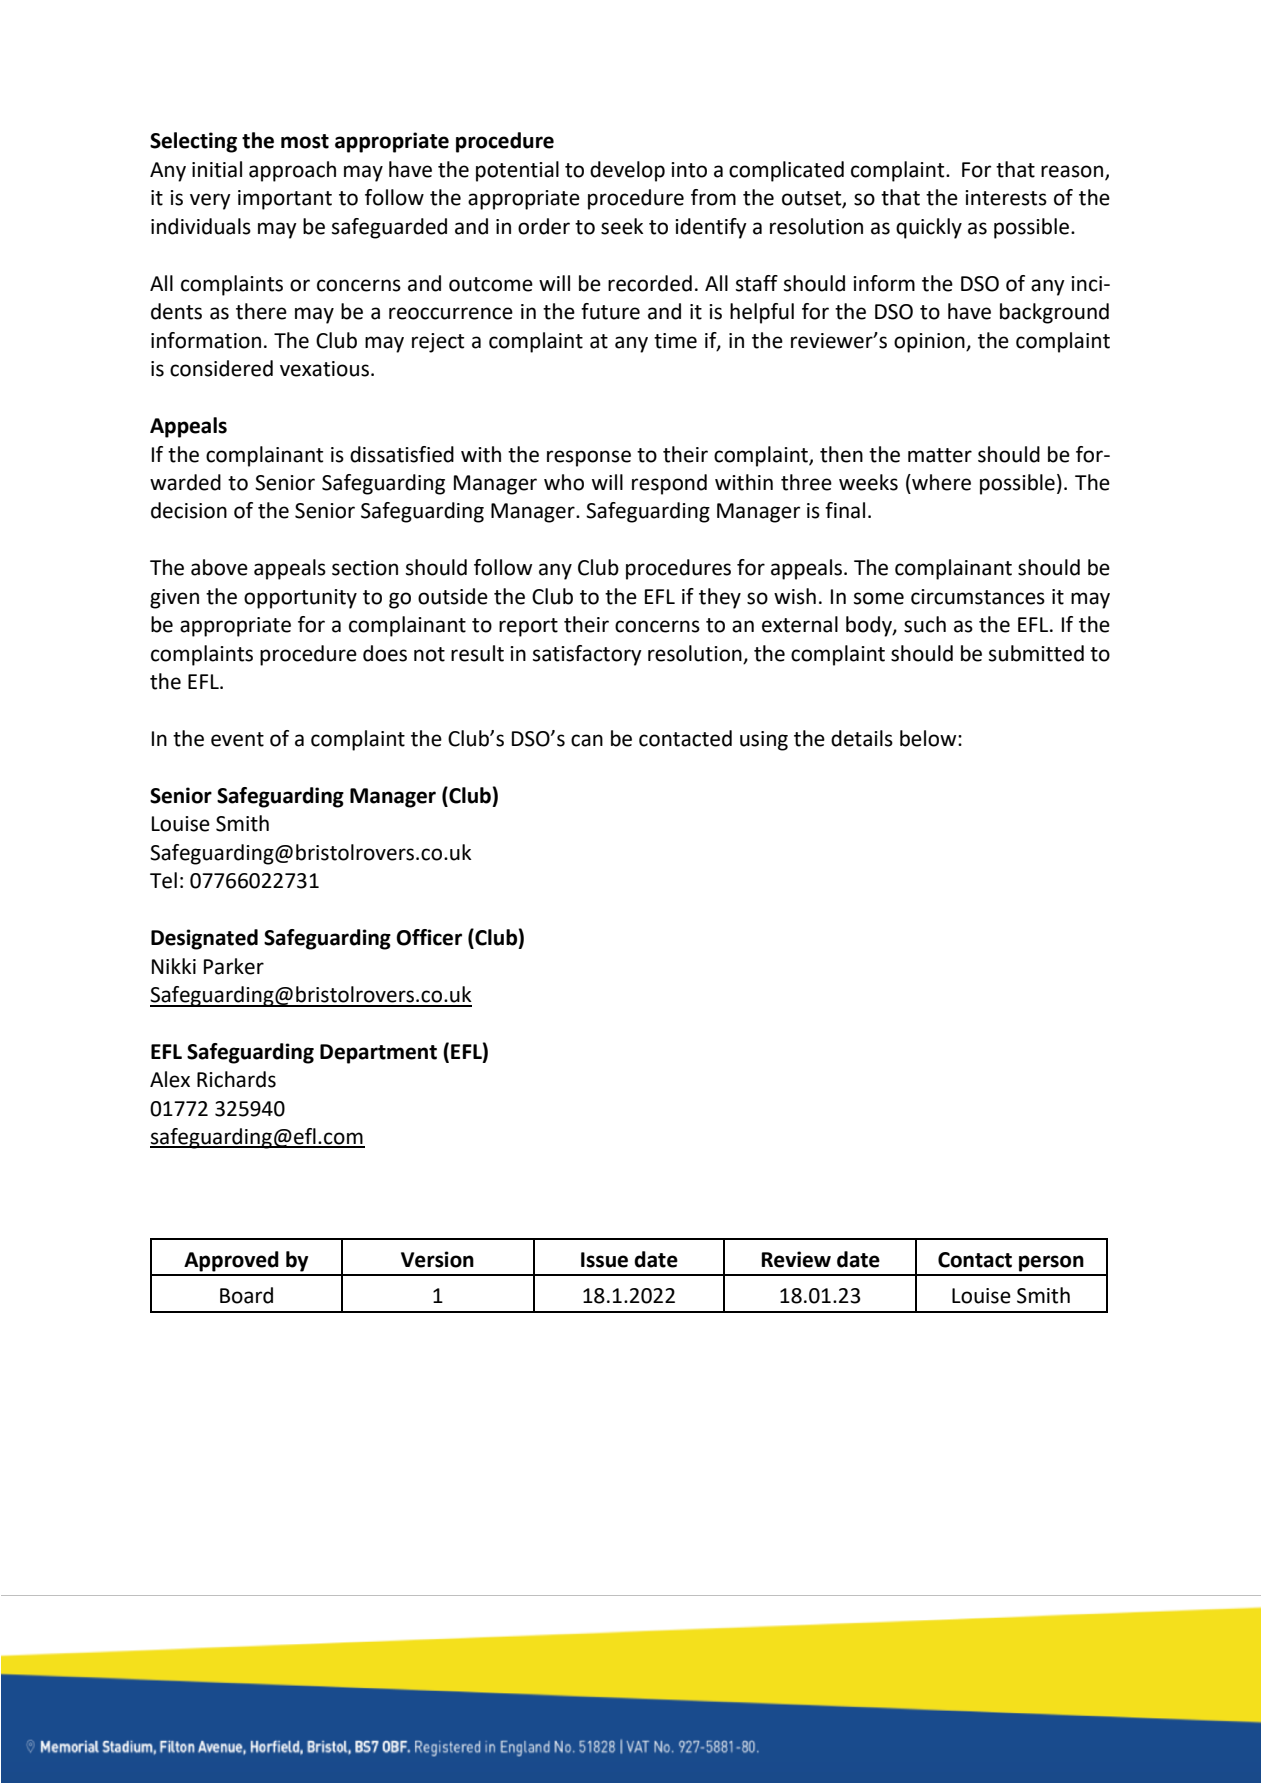 This page has height=1784, width=1261. Describe the element at coordinates (669, 484) in the page. I see `respond` at that location.
